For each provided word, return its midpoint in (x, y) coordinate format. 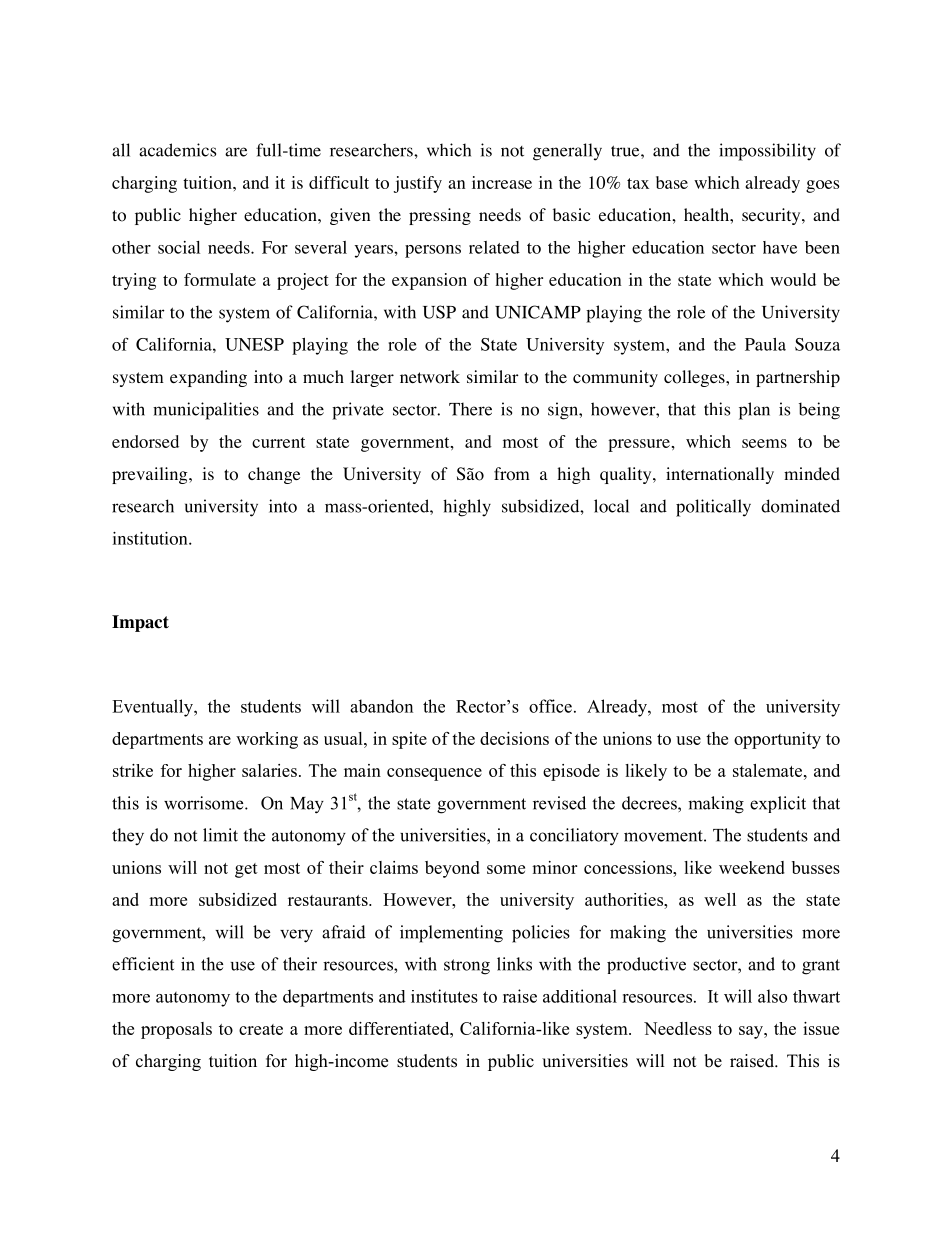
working (267, 740)
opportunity (777, 740)
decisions (514, 738)
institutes (444, 996)
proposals (176, 1030)
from (512, 474)
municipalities (206, 411)
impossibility (767, 152)
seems (764, 443)
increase (502, 182)
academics (177, 150)
